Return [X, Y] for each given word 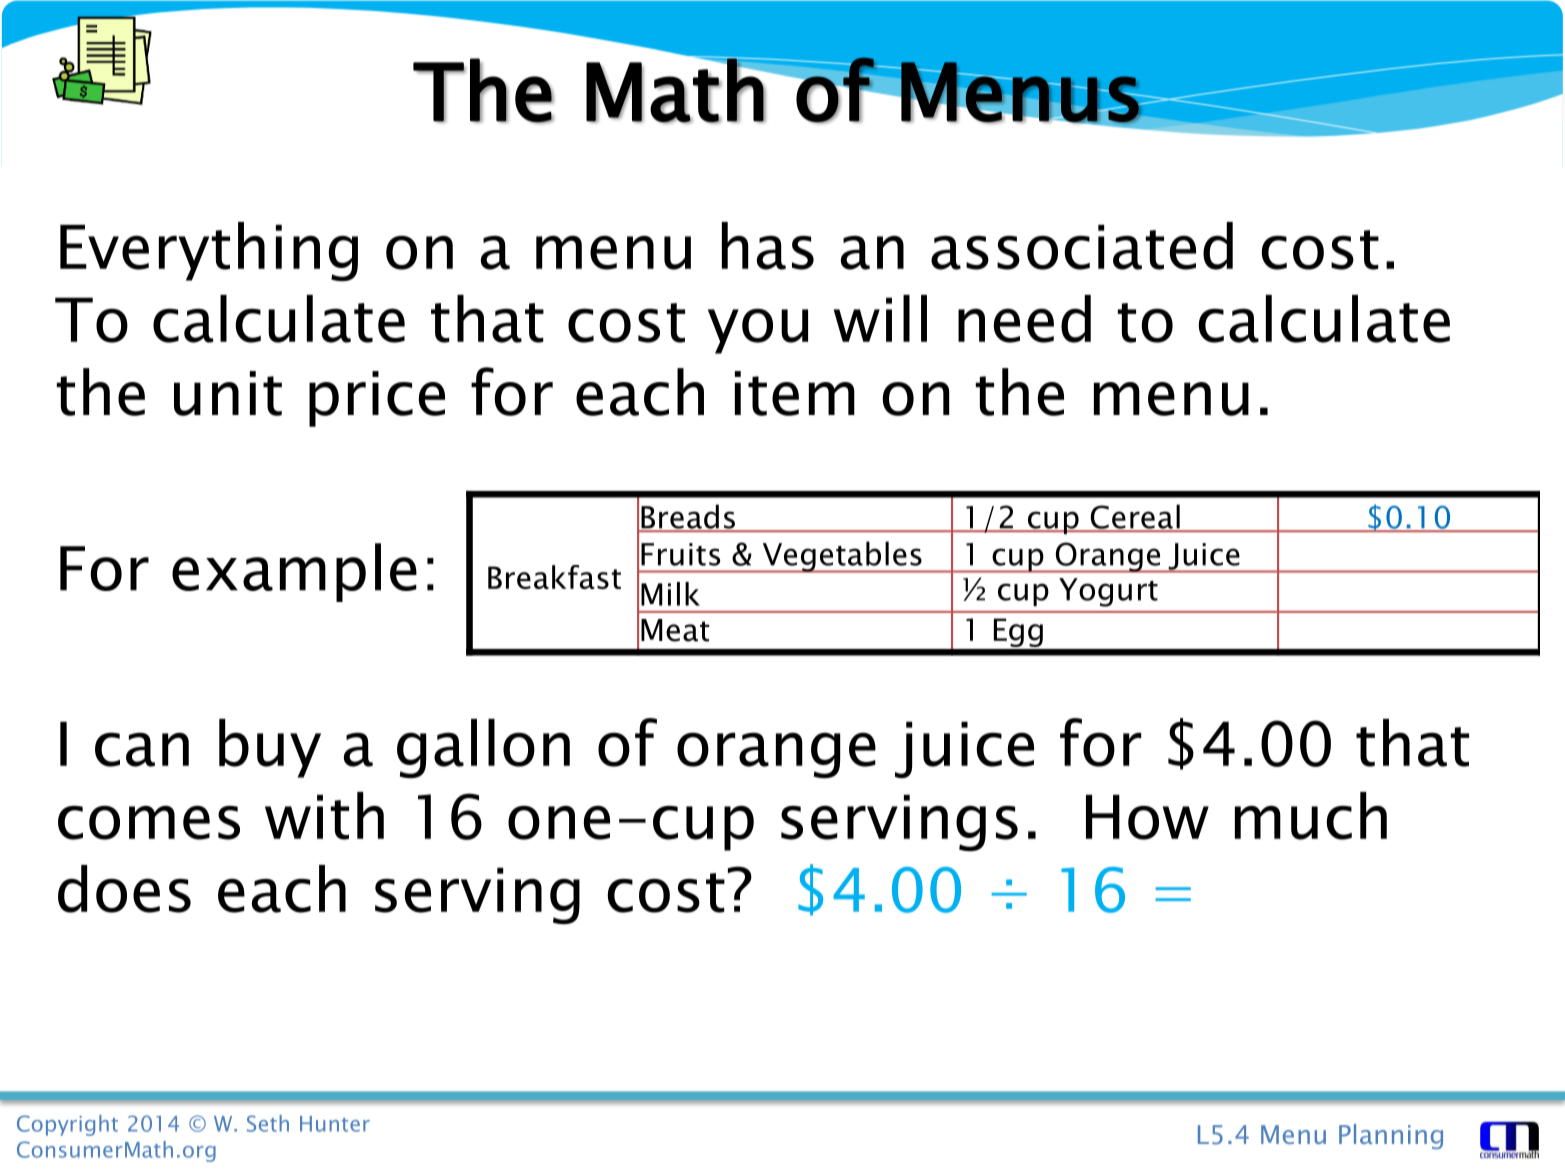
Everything [209, 251]
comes [149, 822]
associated [1082, 246]
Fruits [680, 554]
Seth [268, 1123]
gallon [483, 749]
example [294, 572]
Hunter [335, 1124]
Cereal [1135, 517]
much [1311, 816]
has [768, 246]
